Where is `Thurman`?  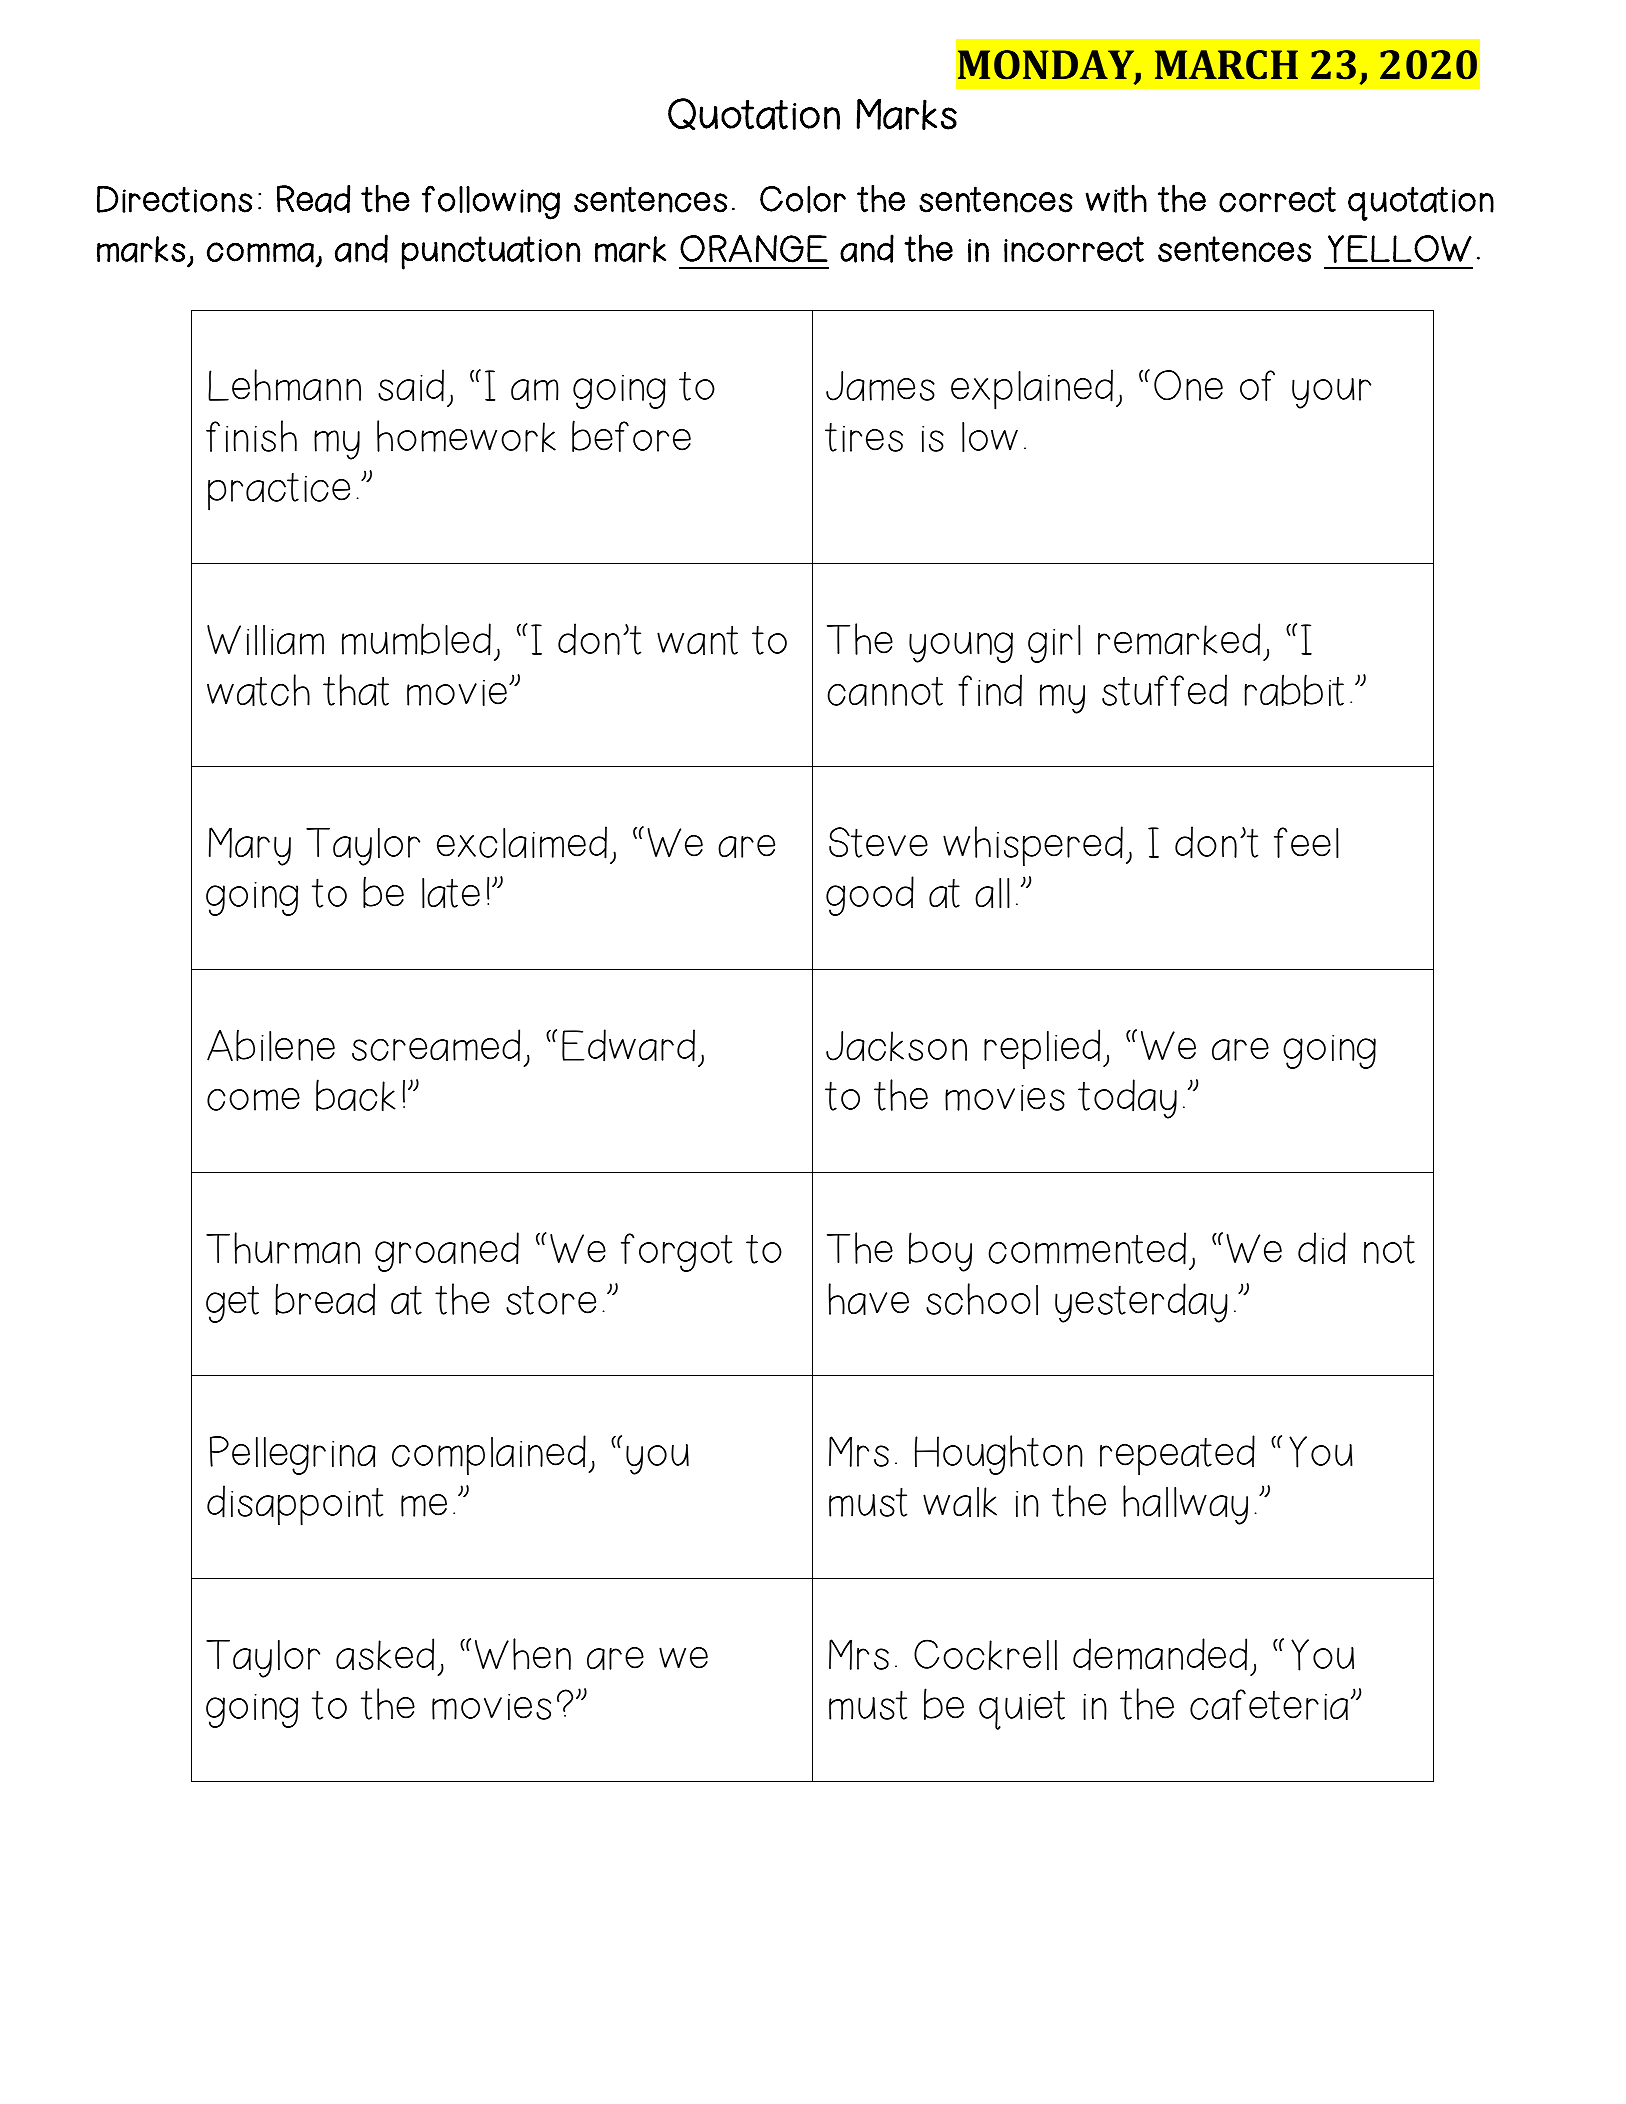 Thurman is located at coordinates (283, 1248).
